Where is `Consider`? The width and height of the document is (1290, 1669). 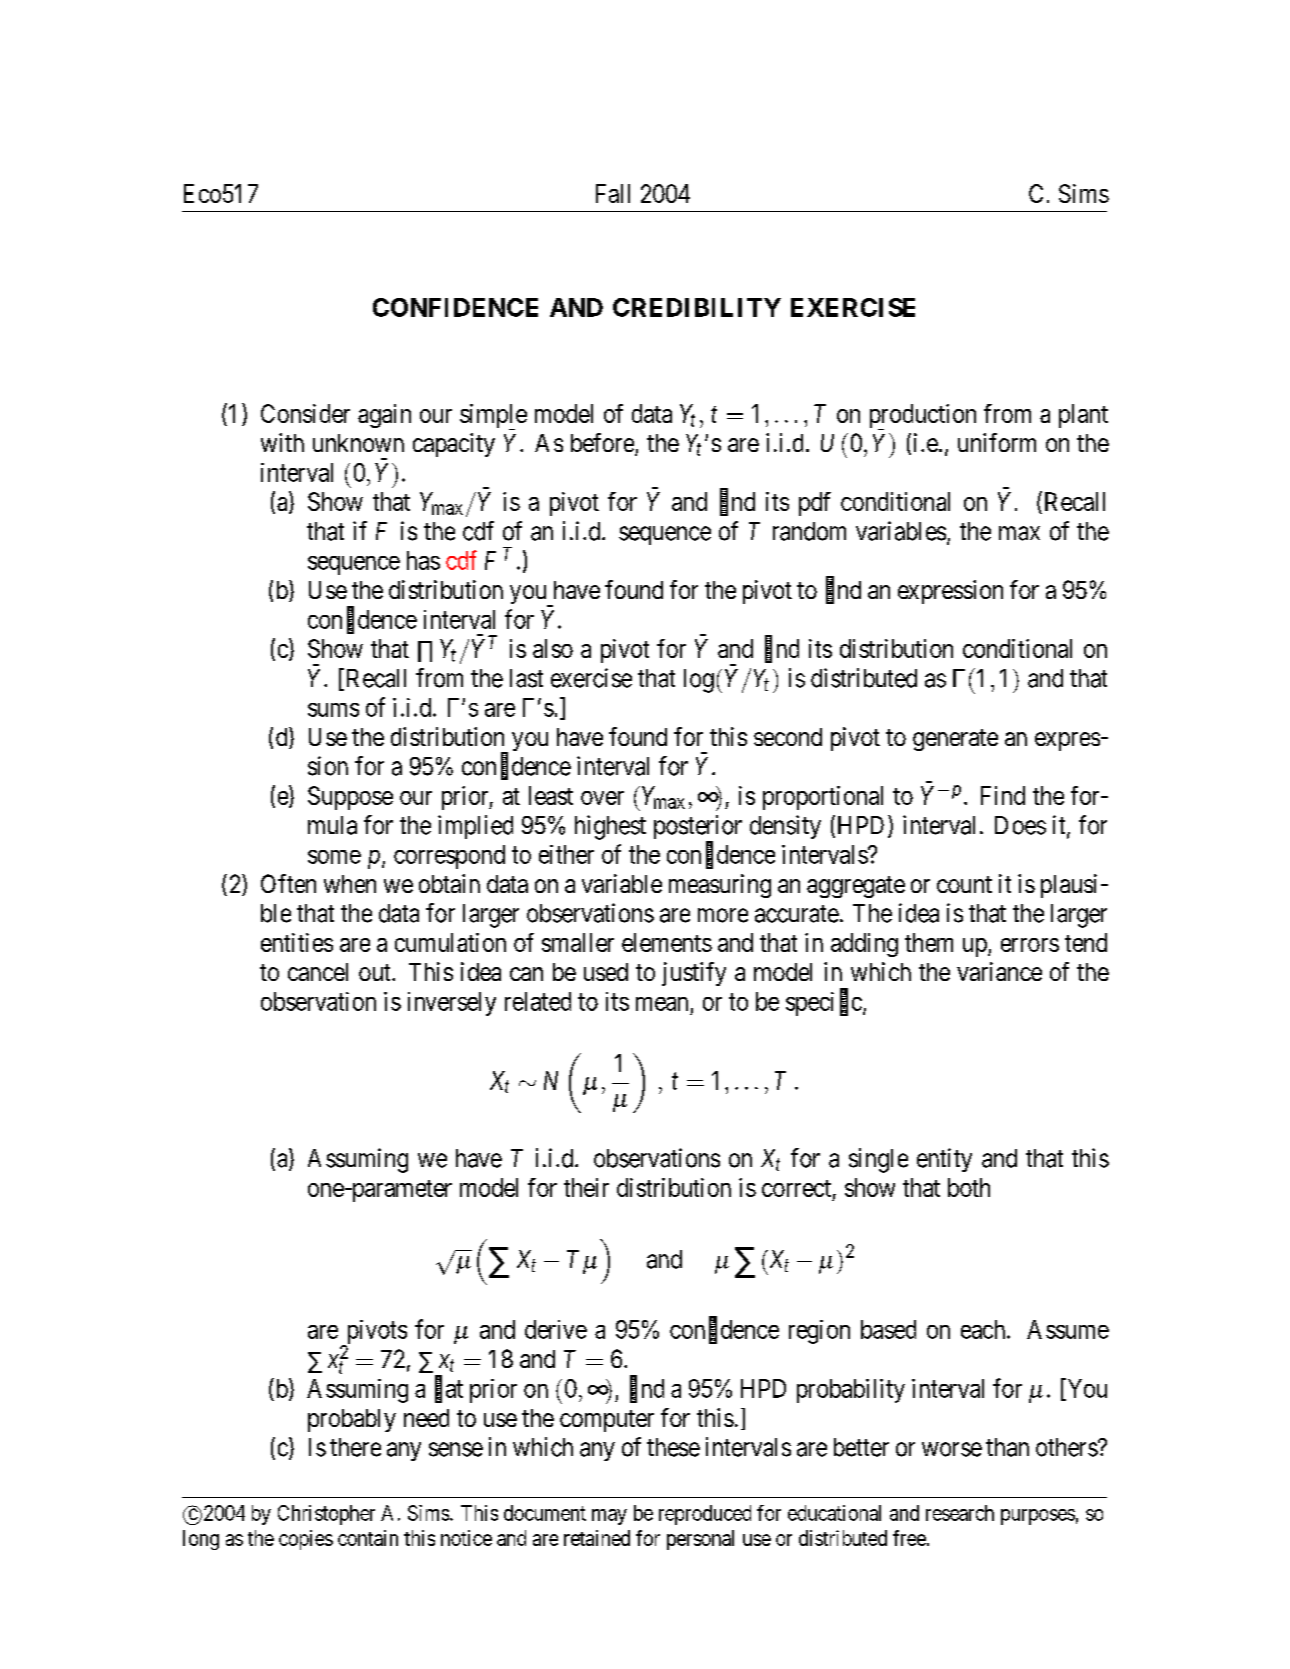
Consider is located at coordinates (305, 413).
